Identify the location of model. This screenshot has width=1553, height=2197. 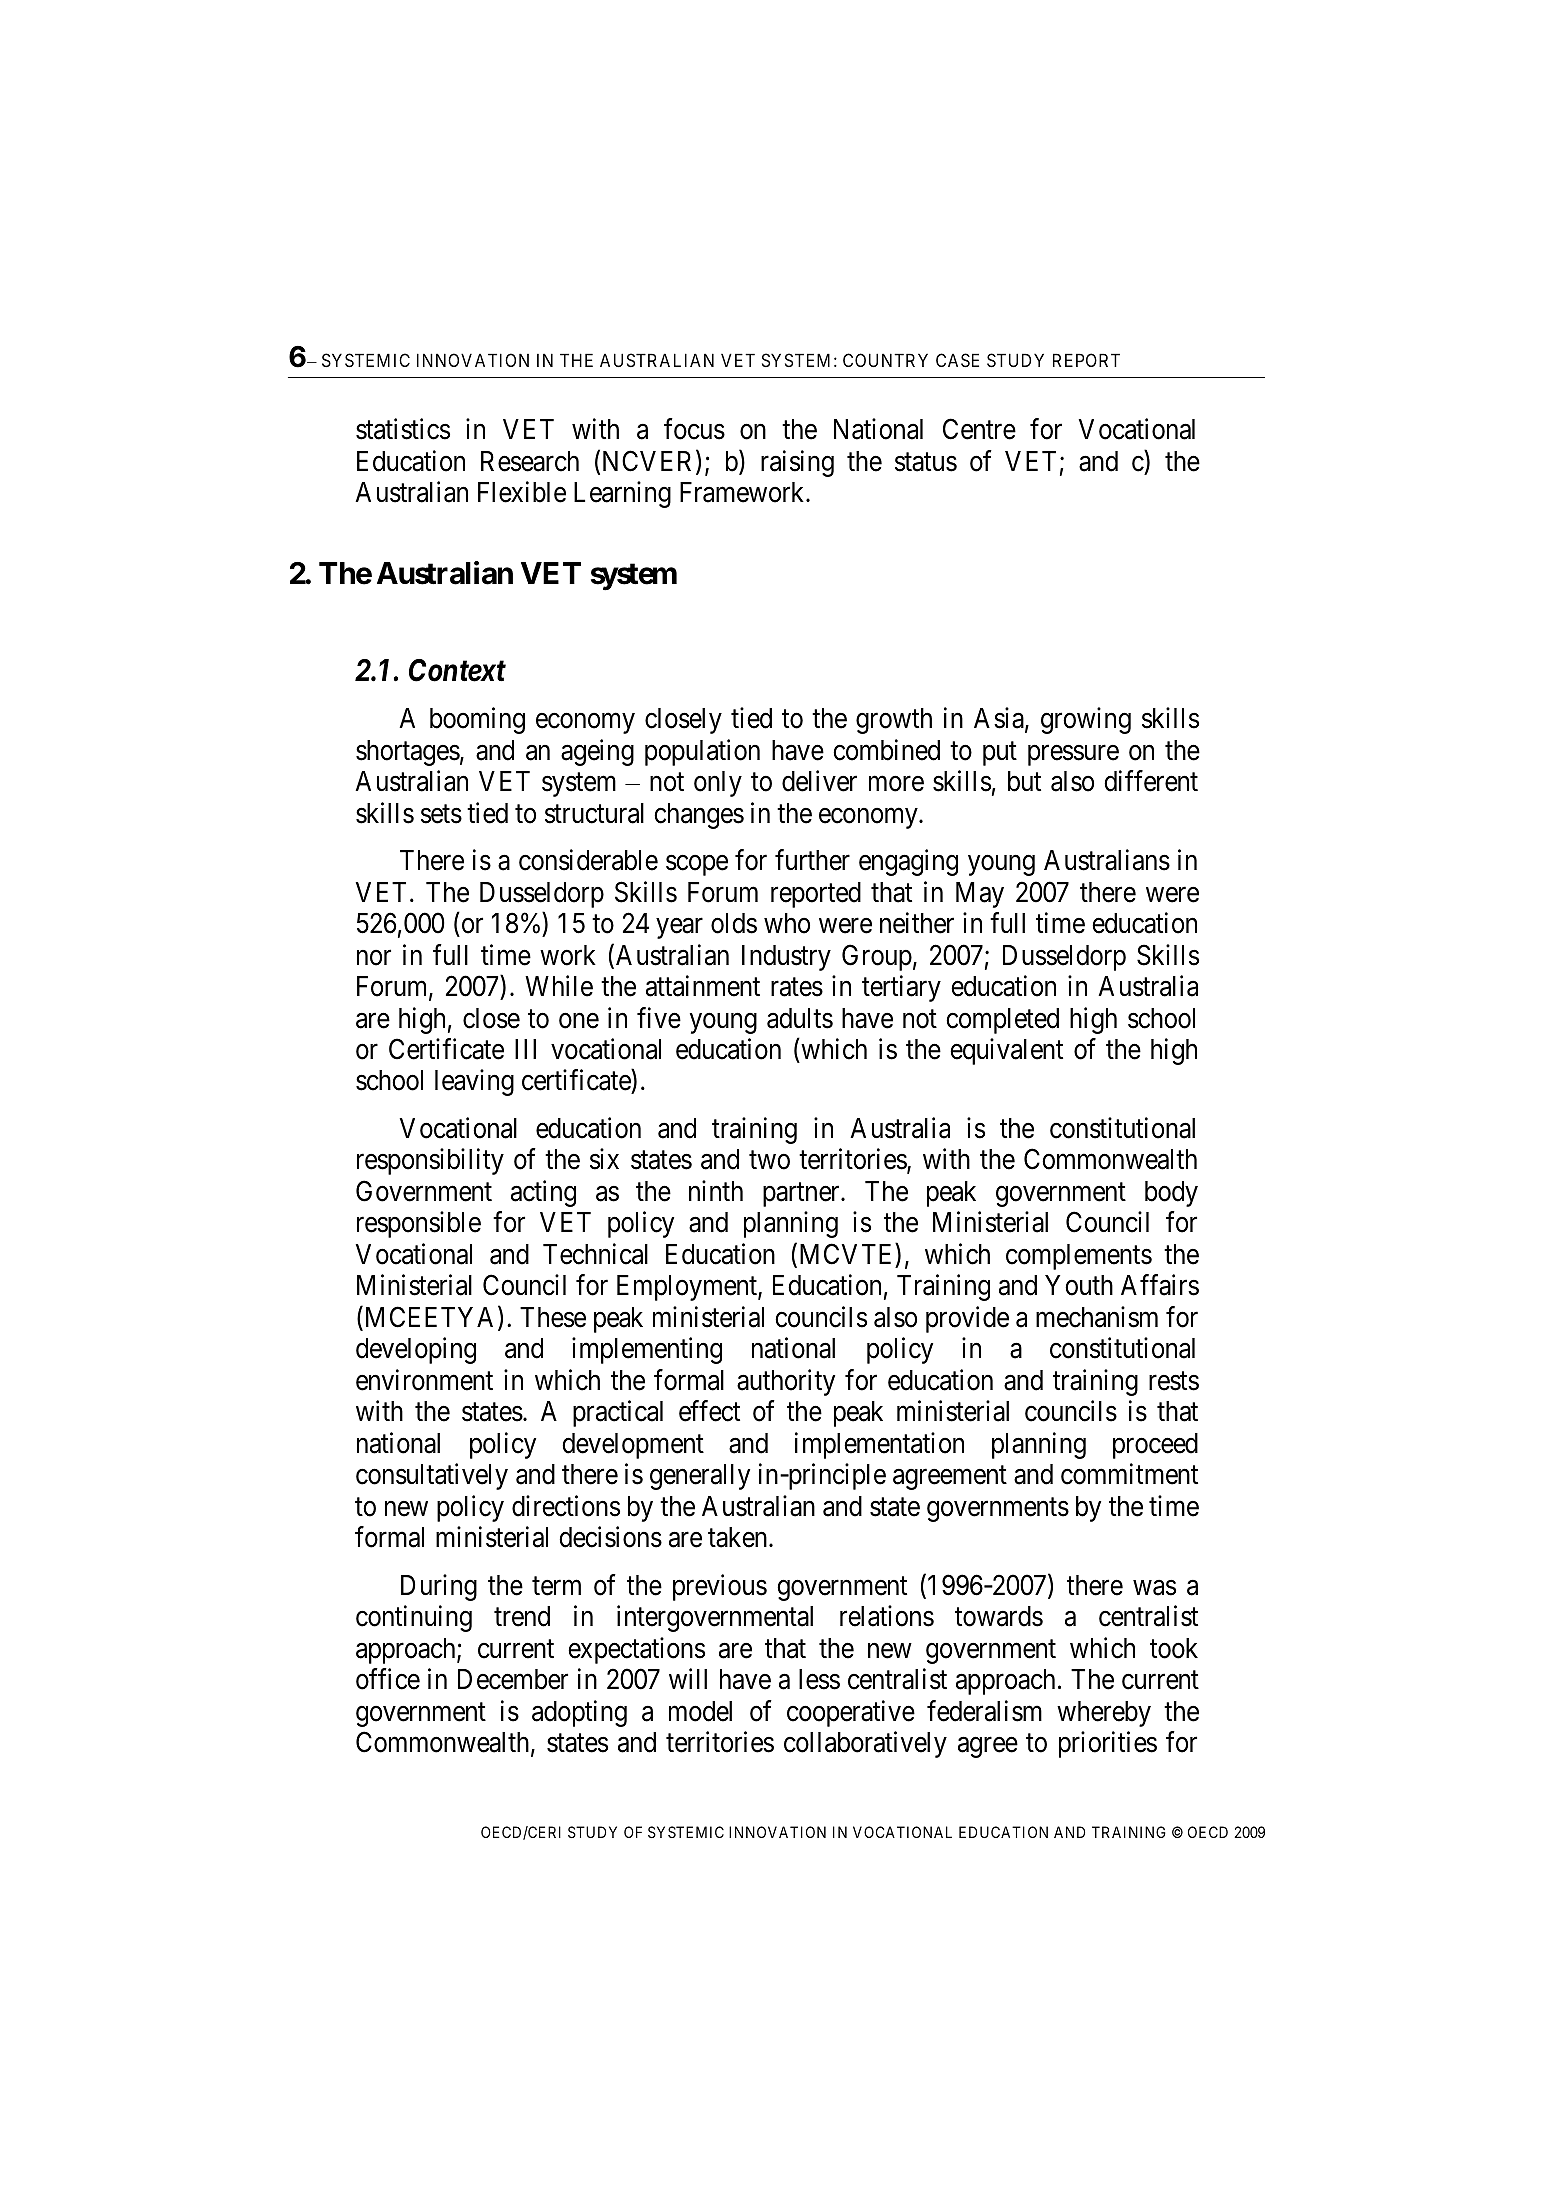
(700, 1711).
